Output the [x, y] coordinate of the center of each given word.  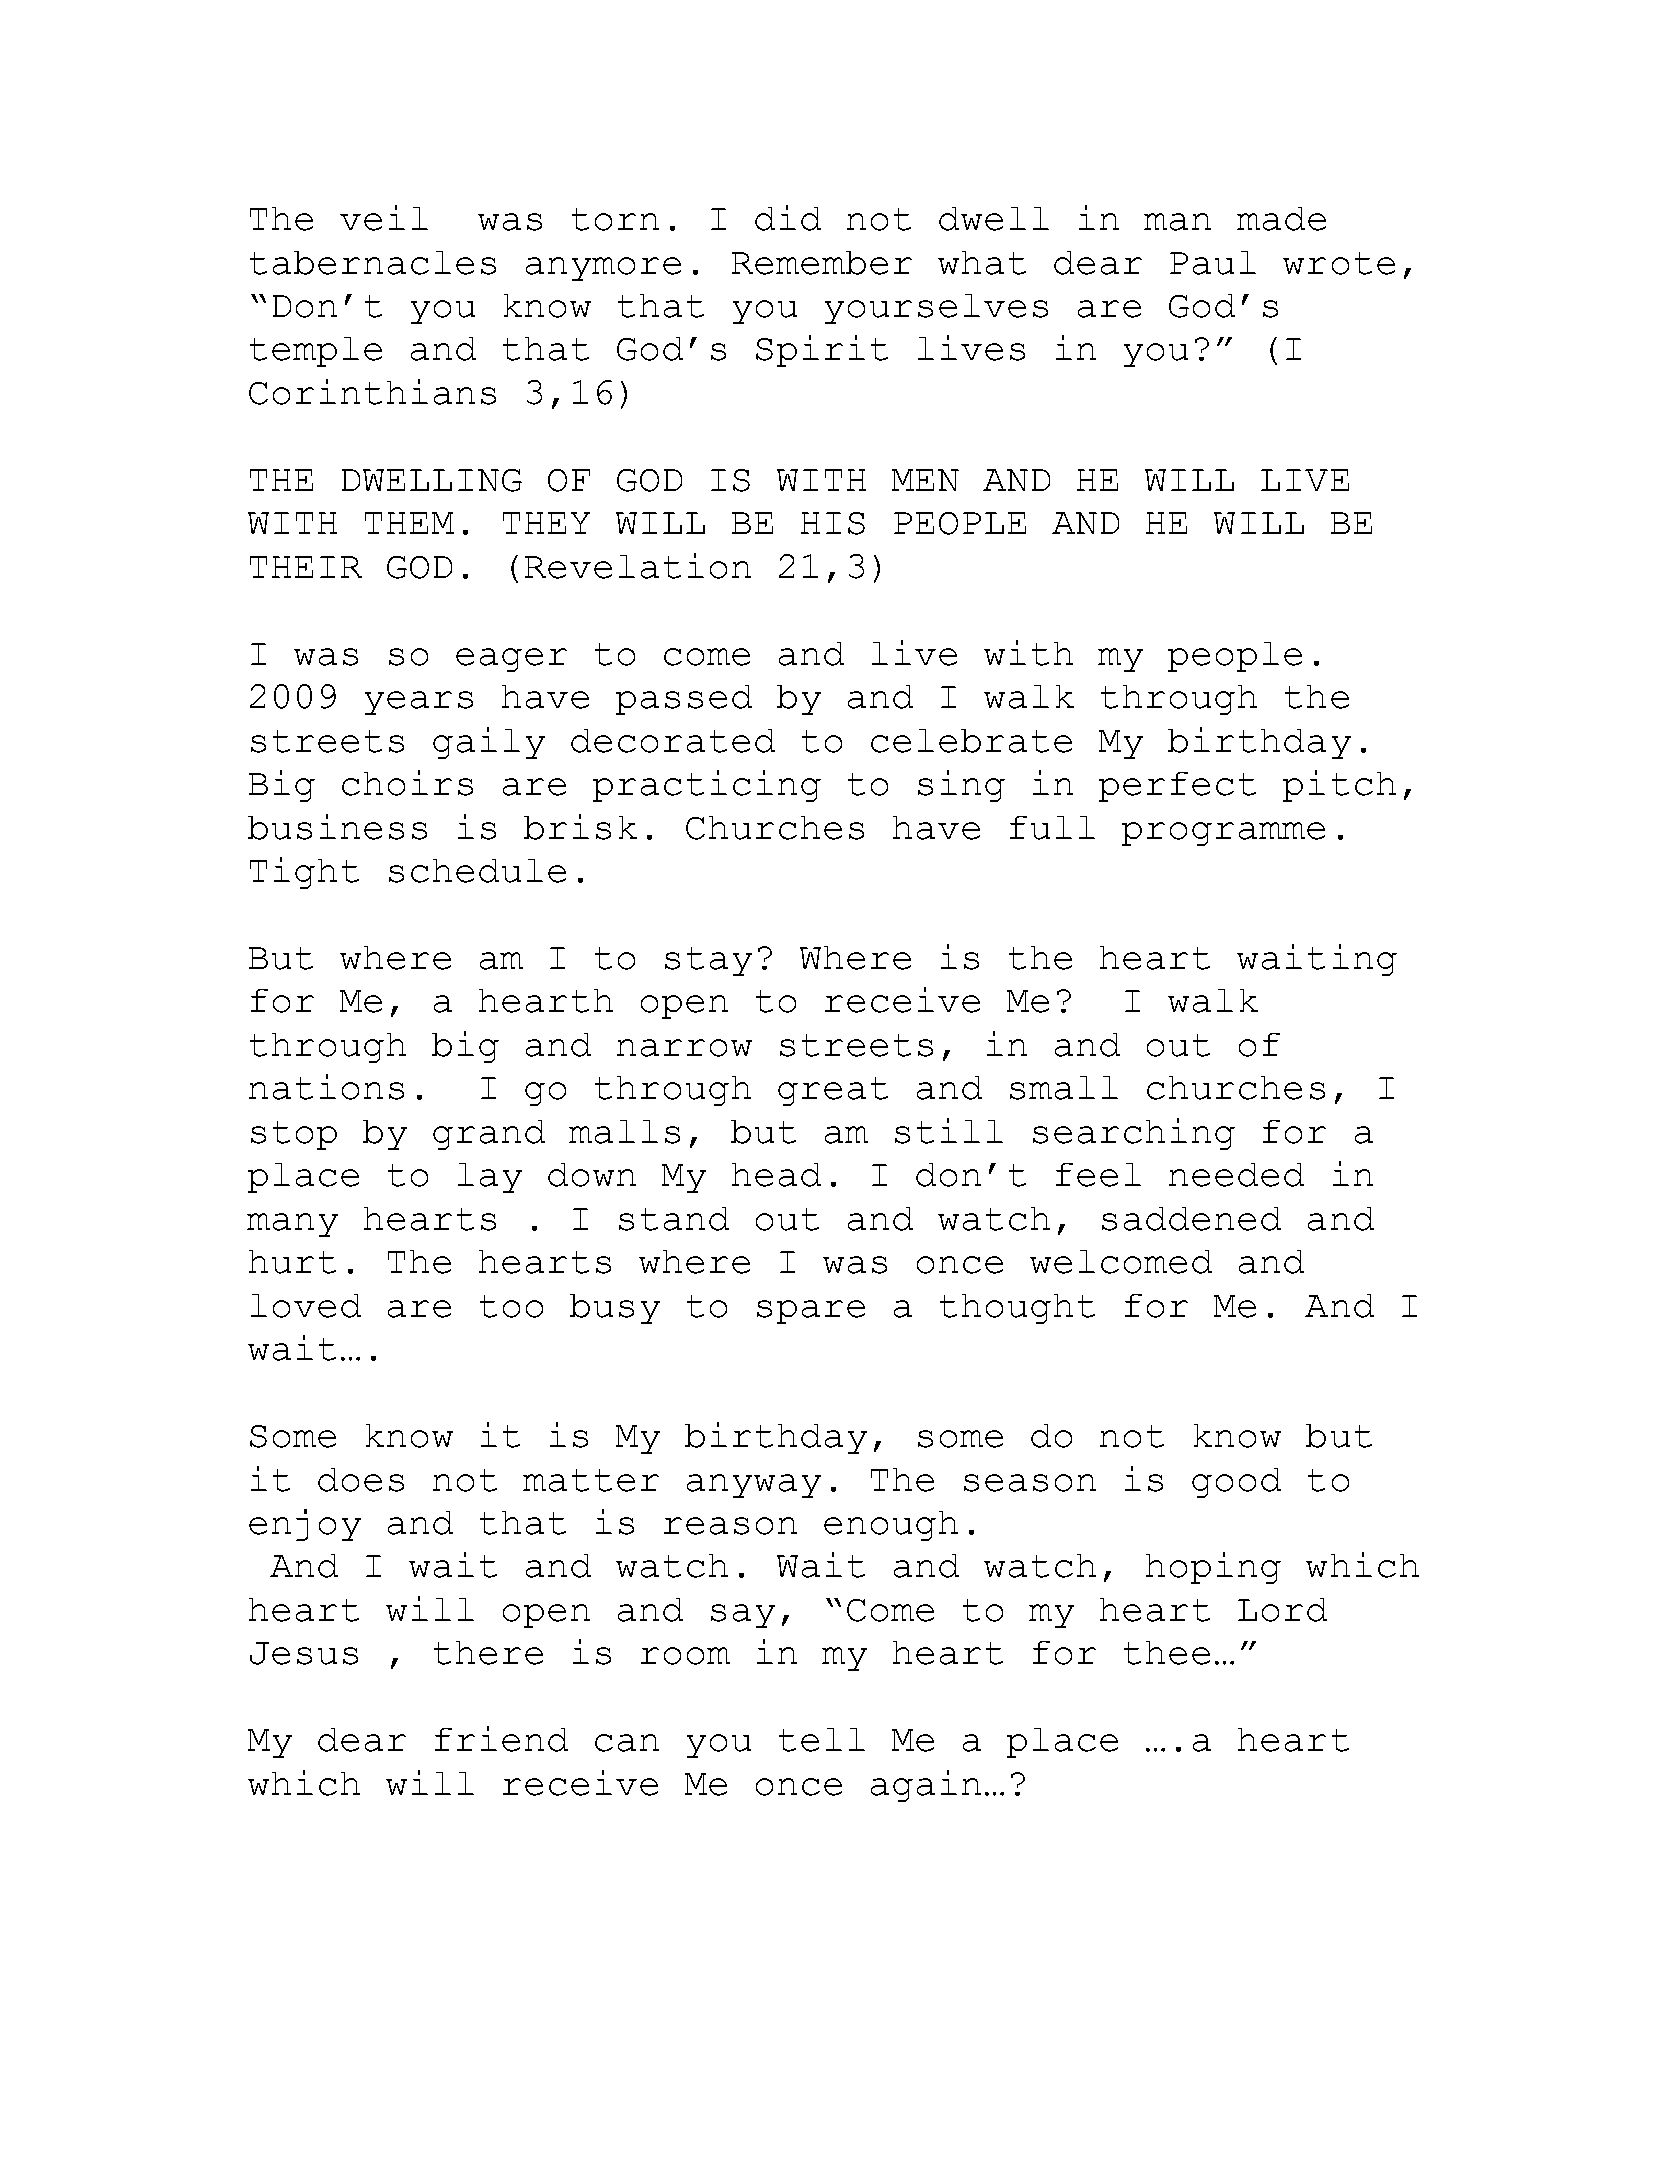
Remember [822, 263]
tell [822, 1740]
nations [326, 1087]
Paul [1213, 263]
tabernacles [373, 263]
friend [501, 1739]
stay [708, 961]
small [1064, 1088]
